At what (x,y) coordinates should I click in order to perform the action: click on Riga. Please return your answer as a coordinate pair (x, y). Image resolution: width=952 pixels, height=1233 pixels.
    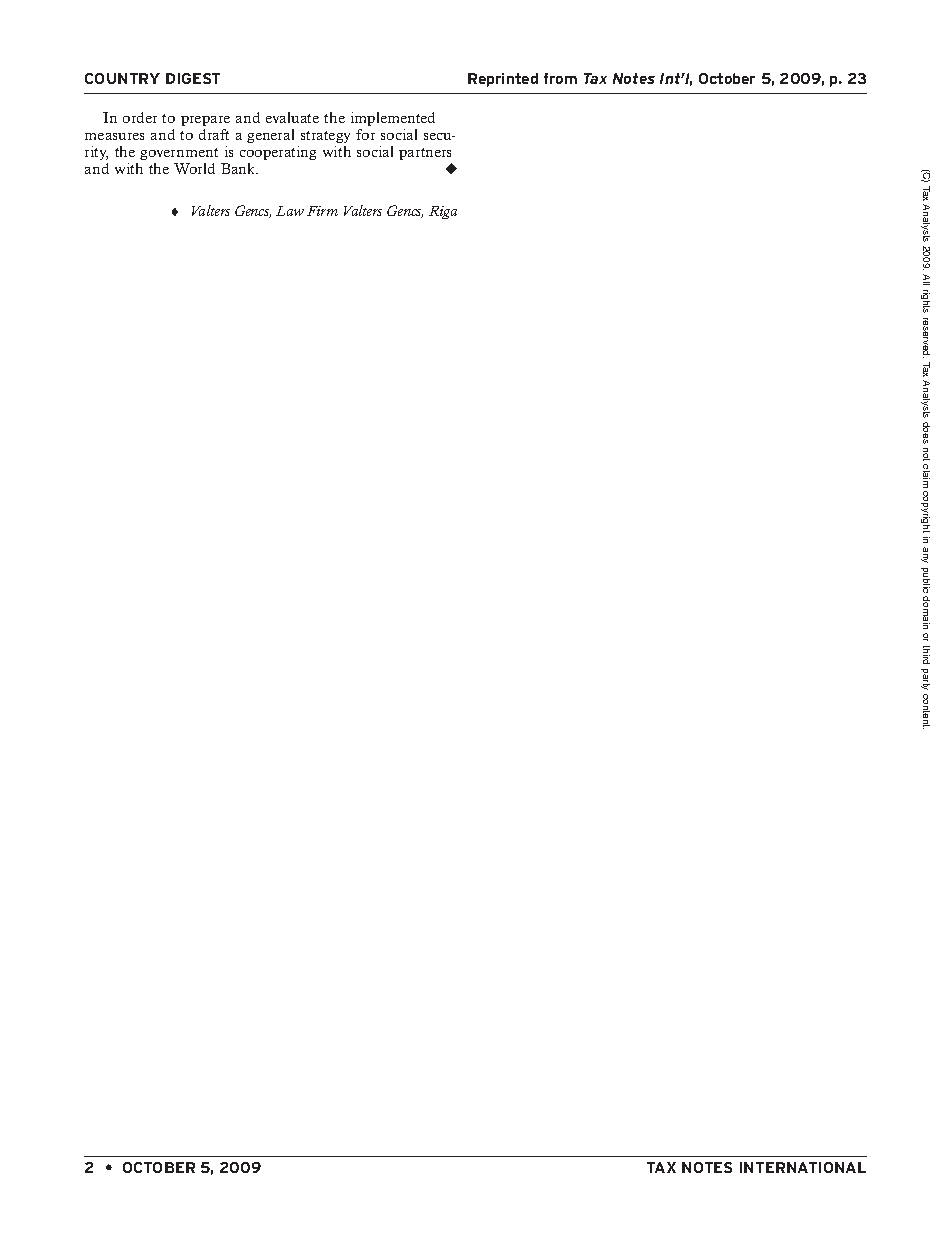
    Looking at the image, I should click on (443, 212).
